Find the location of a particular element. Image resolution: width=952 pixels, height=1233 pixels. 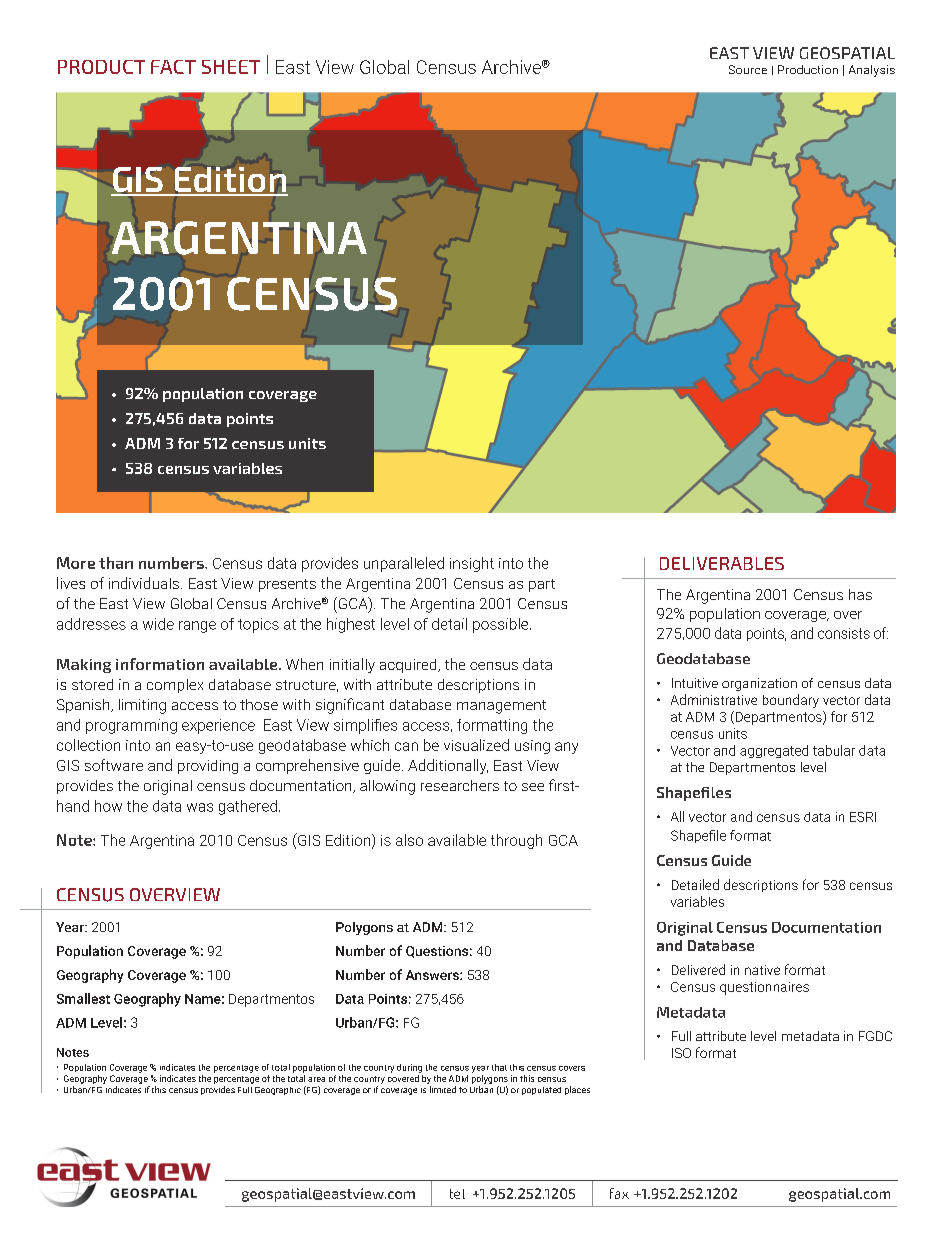

Geographic is located at coordinates (278, 1091).
